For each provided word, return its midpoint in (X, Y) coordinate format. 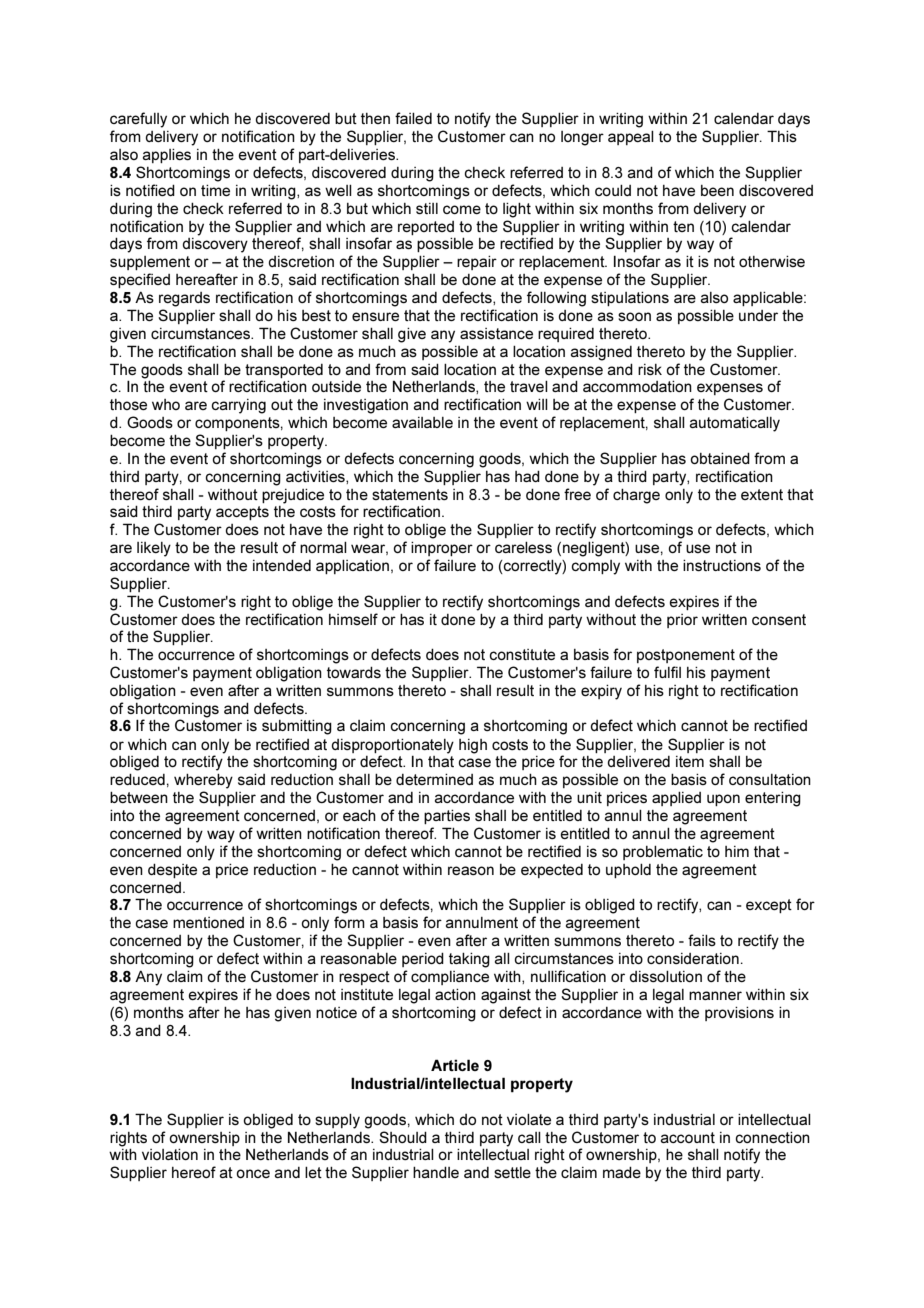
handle (436, 1172)
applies (167, 156)
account (688, 1137)
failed (413, 118)
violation (170, 1154)
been (717, 190)
